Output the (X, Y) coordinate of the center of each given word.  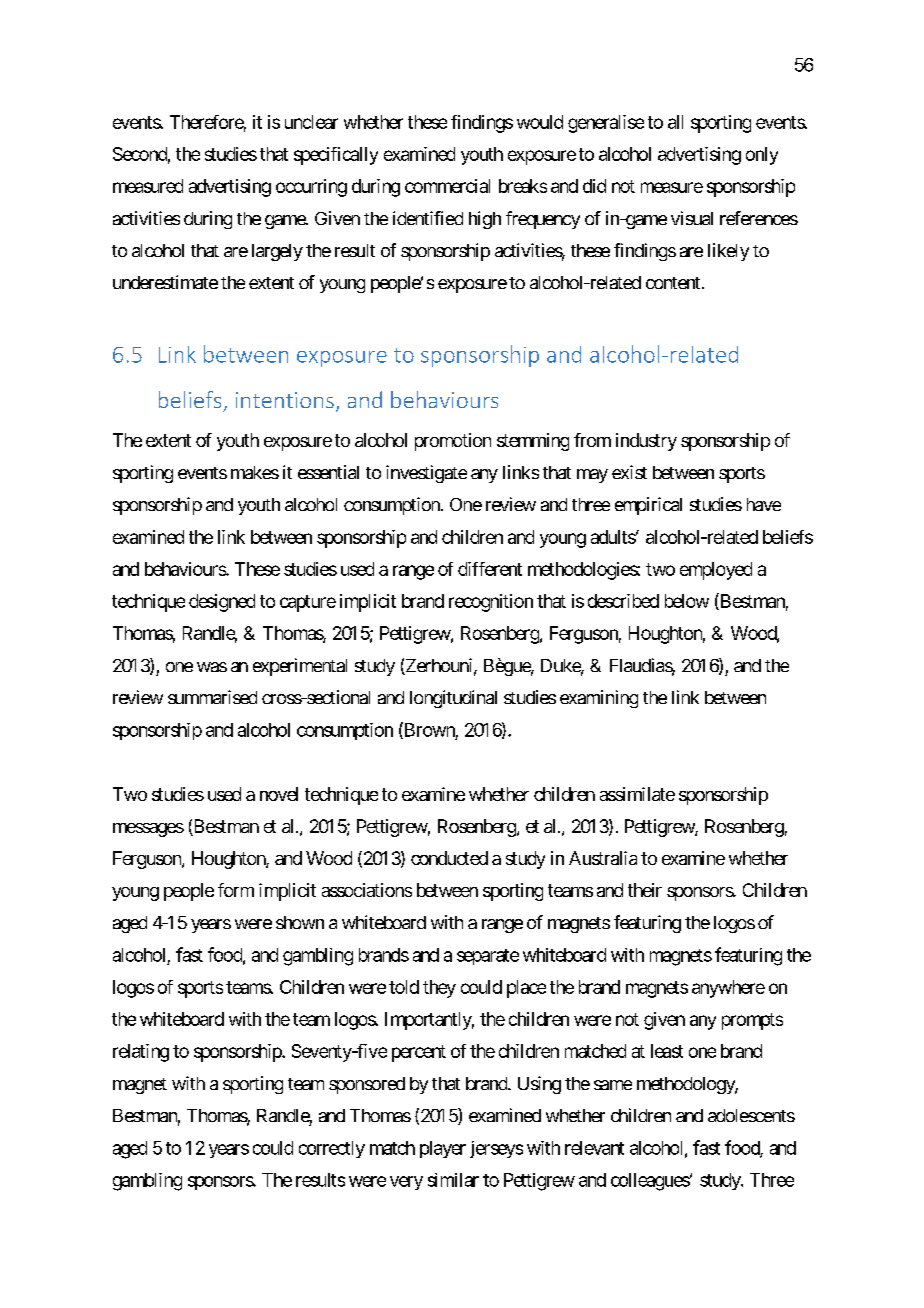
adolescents (751, 1115)
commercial (447, 186)
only (762, 156)
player (443, 1149)
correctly (332, 1149)
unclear (311, 122)
